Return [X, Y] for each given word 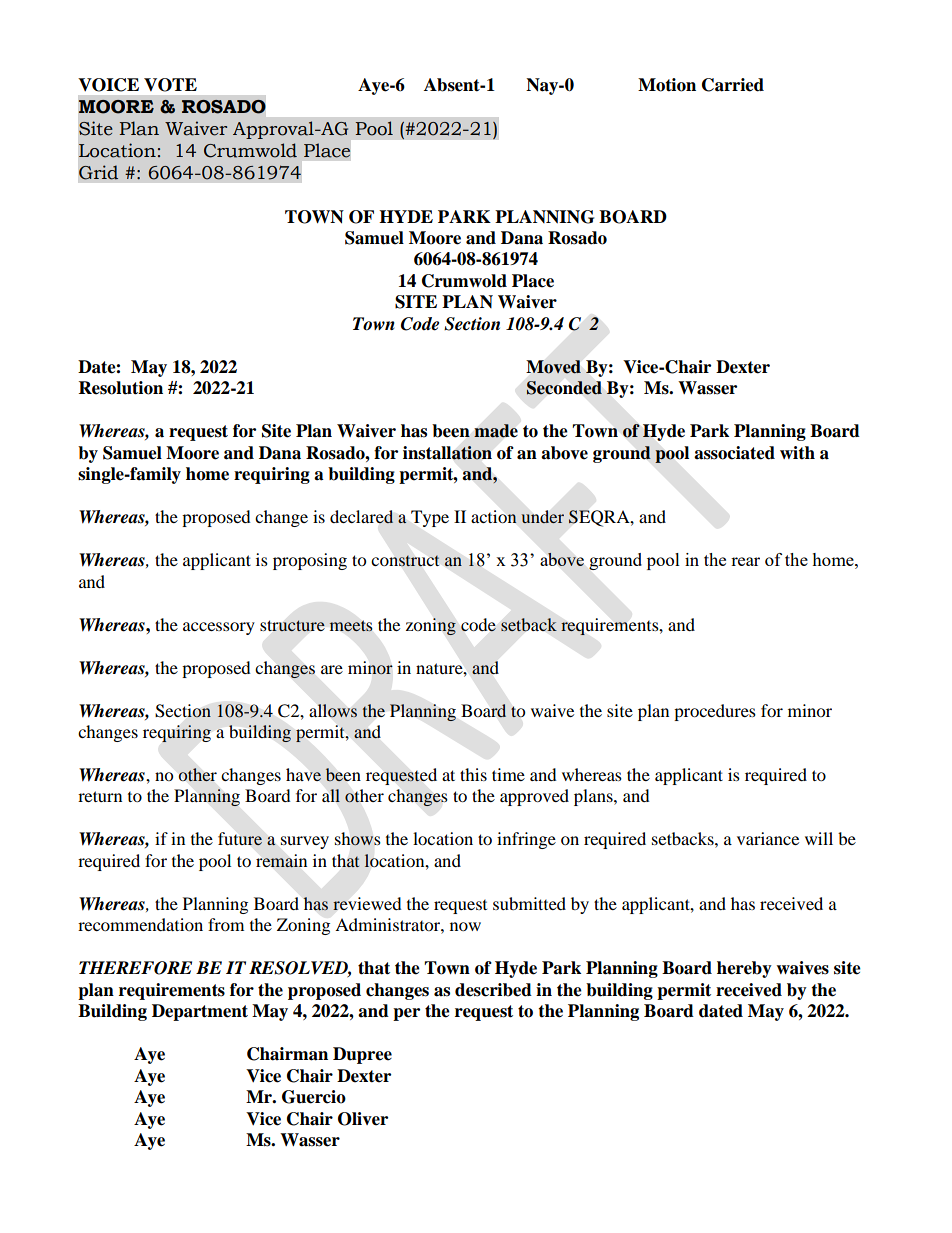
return [100, 796]
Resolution [121, 388]
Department [200, 1012]
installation [447, 453]
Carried [733, 85]
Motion [667, 85]
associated [734, 453]
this [473, 774]
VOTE [170, 85]
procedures [715, 712]
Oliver [363, 1119]
